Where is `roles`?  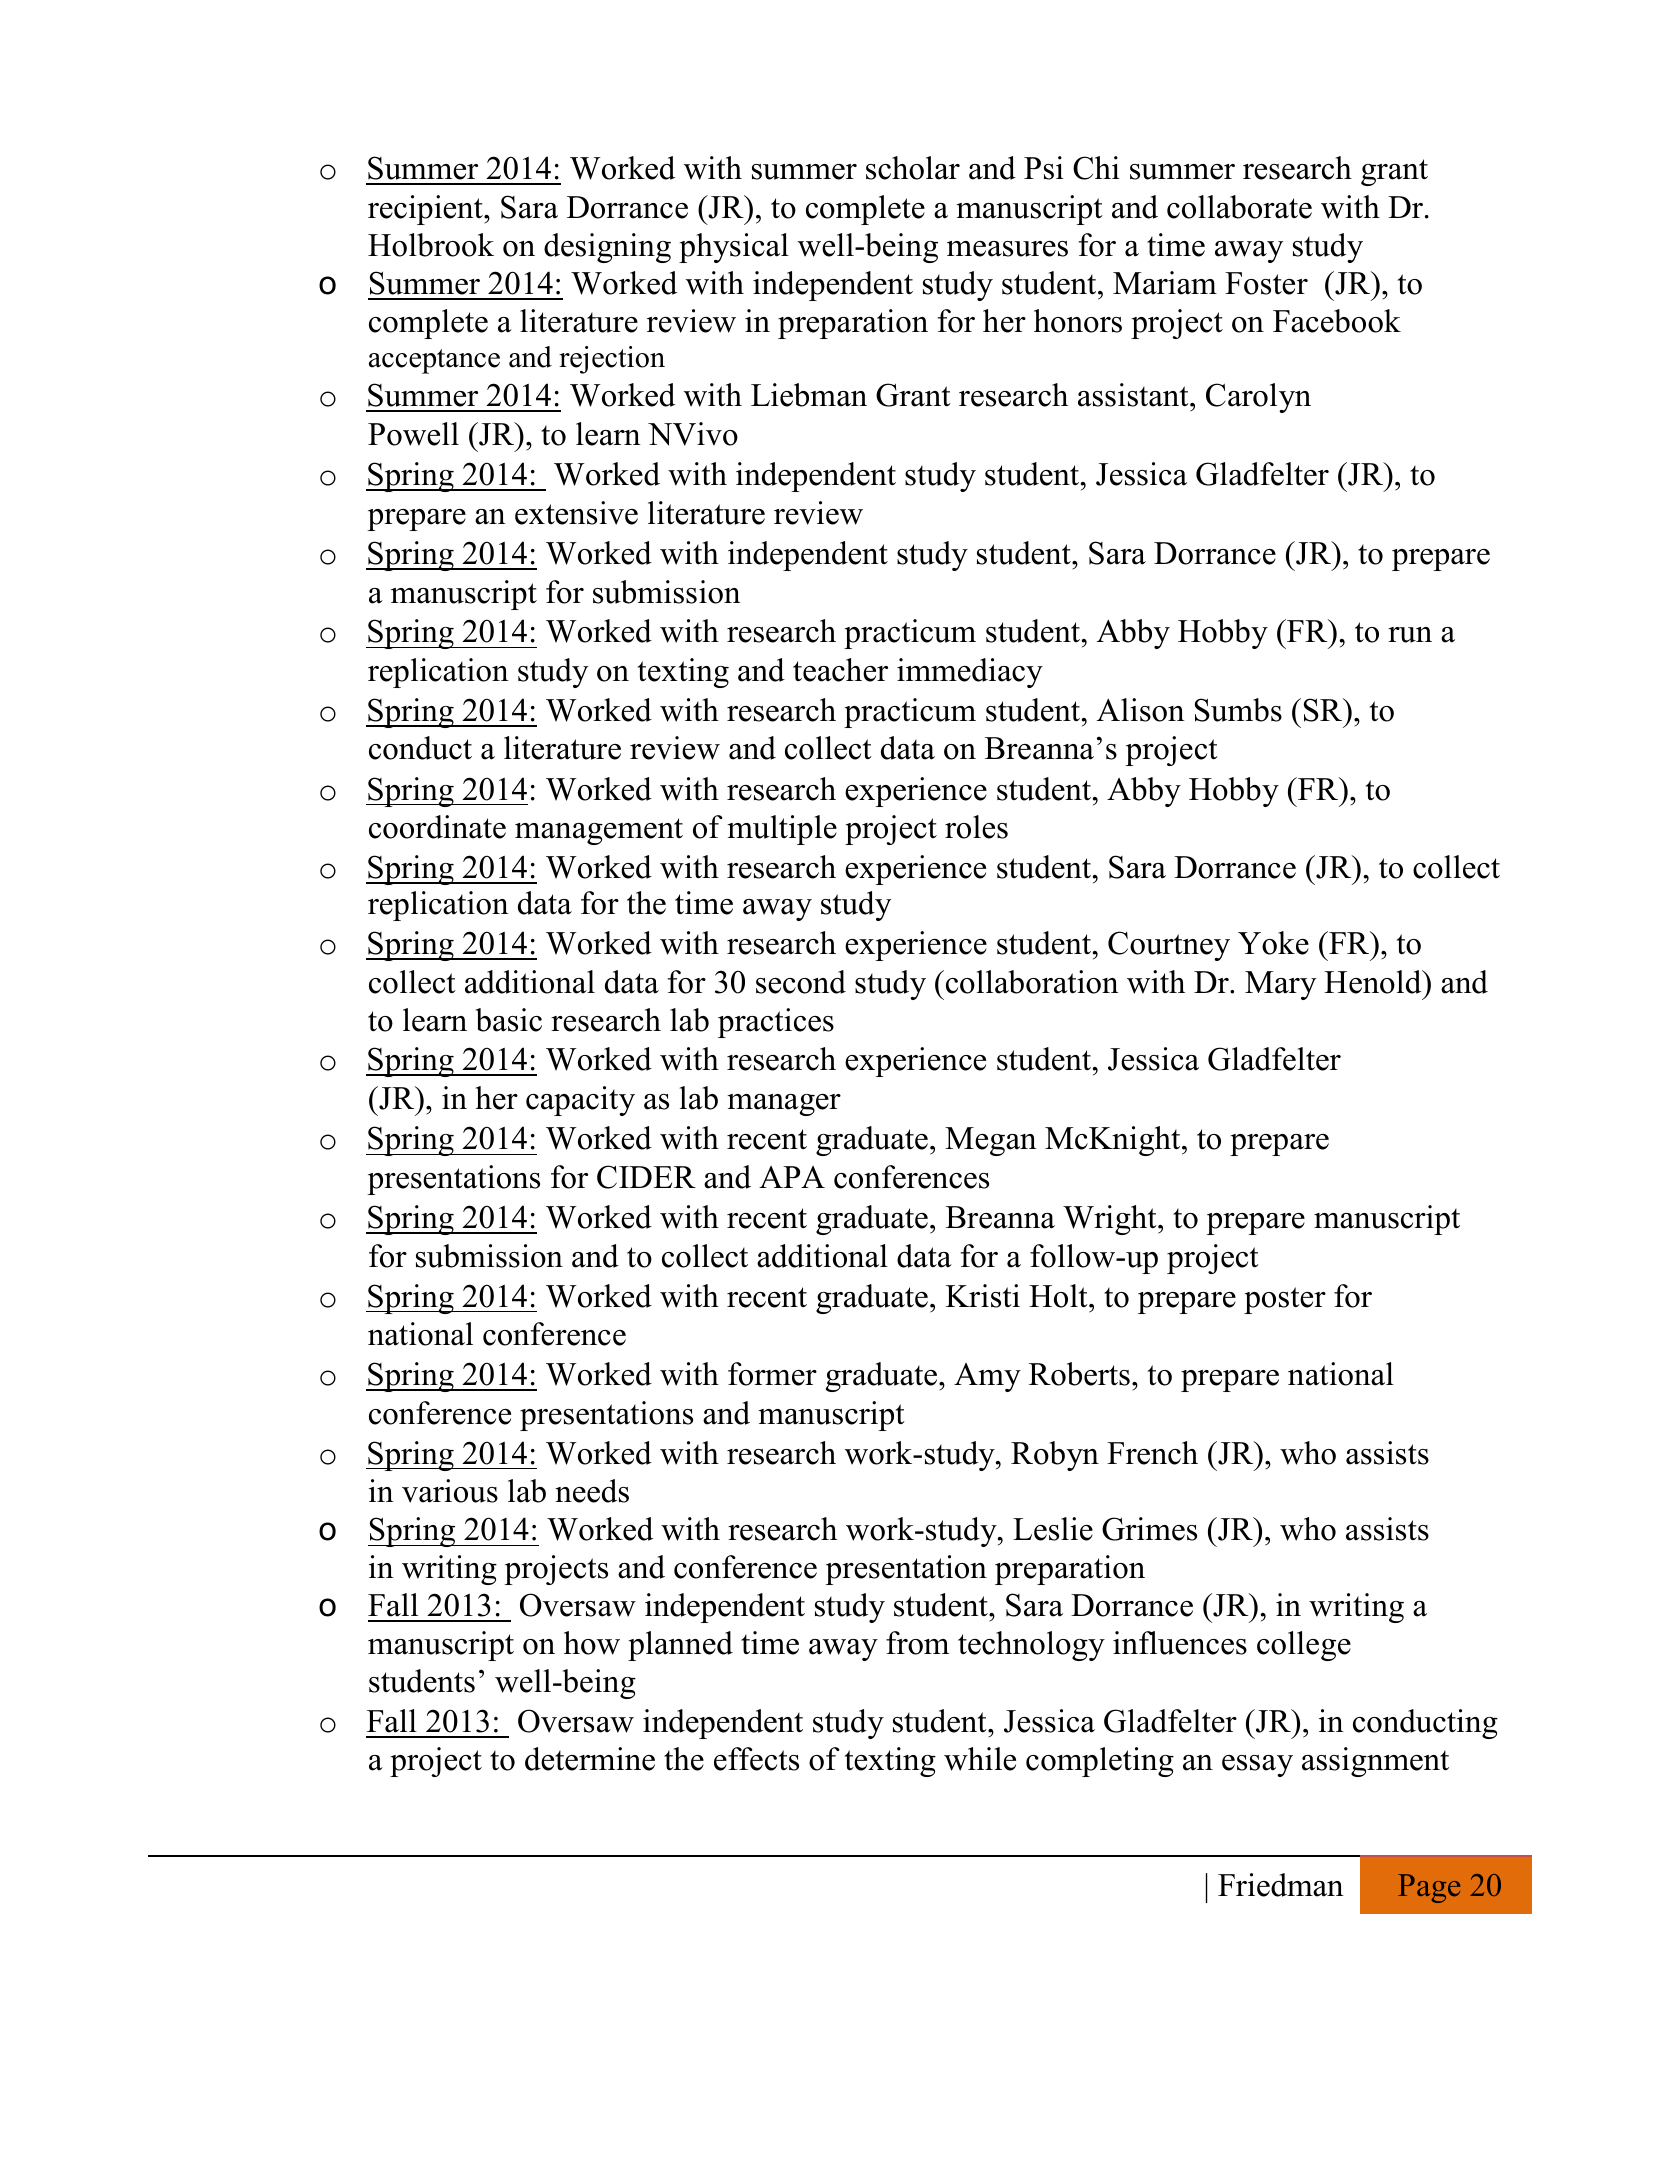 roles is located at coordinates (976, 827).
